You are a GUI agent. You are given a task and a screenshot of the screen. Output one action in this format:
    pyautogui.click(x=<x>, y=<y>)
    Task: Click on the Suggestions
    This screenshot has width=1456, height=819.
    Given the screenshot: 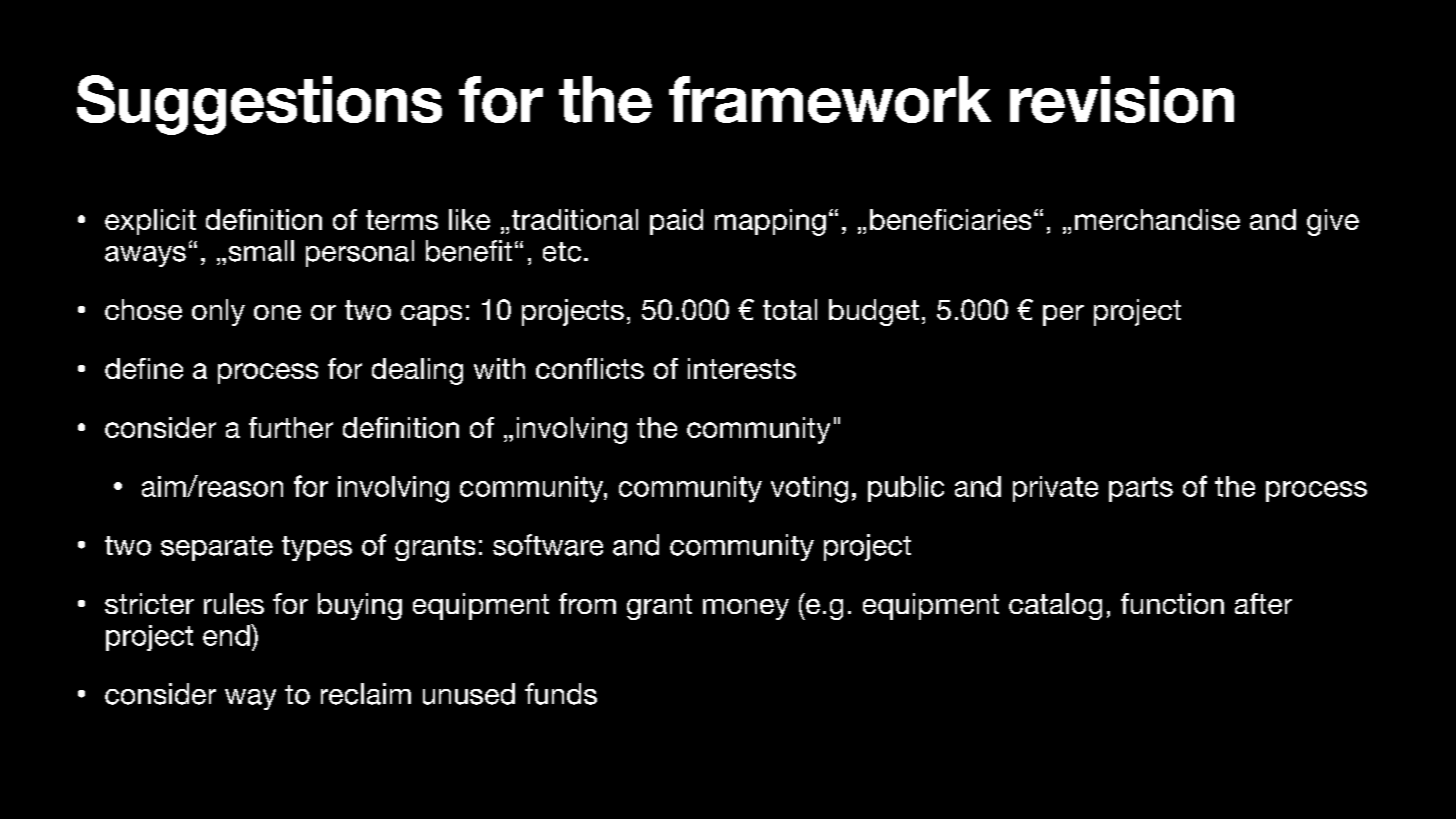 What is the action you would take?
    pyautogui.click(x=259, y=105)
